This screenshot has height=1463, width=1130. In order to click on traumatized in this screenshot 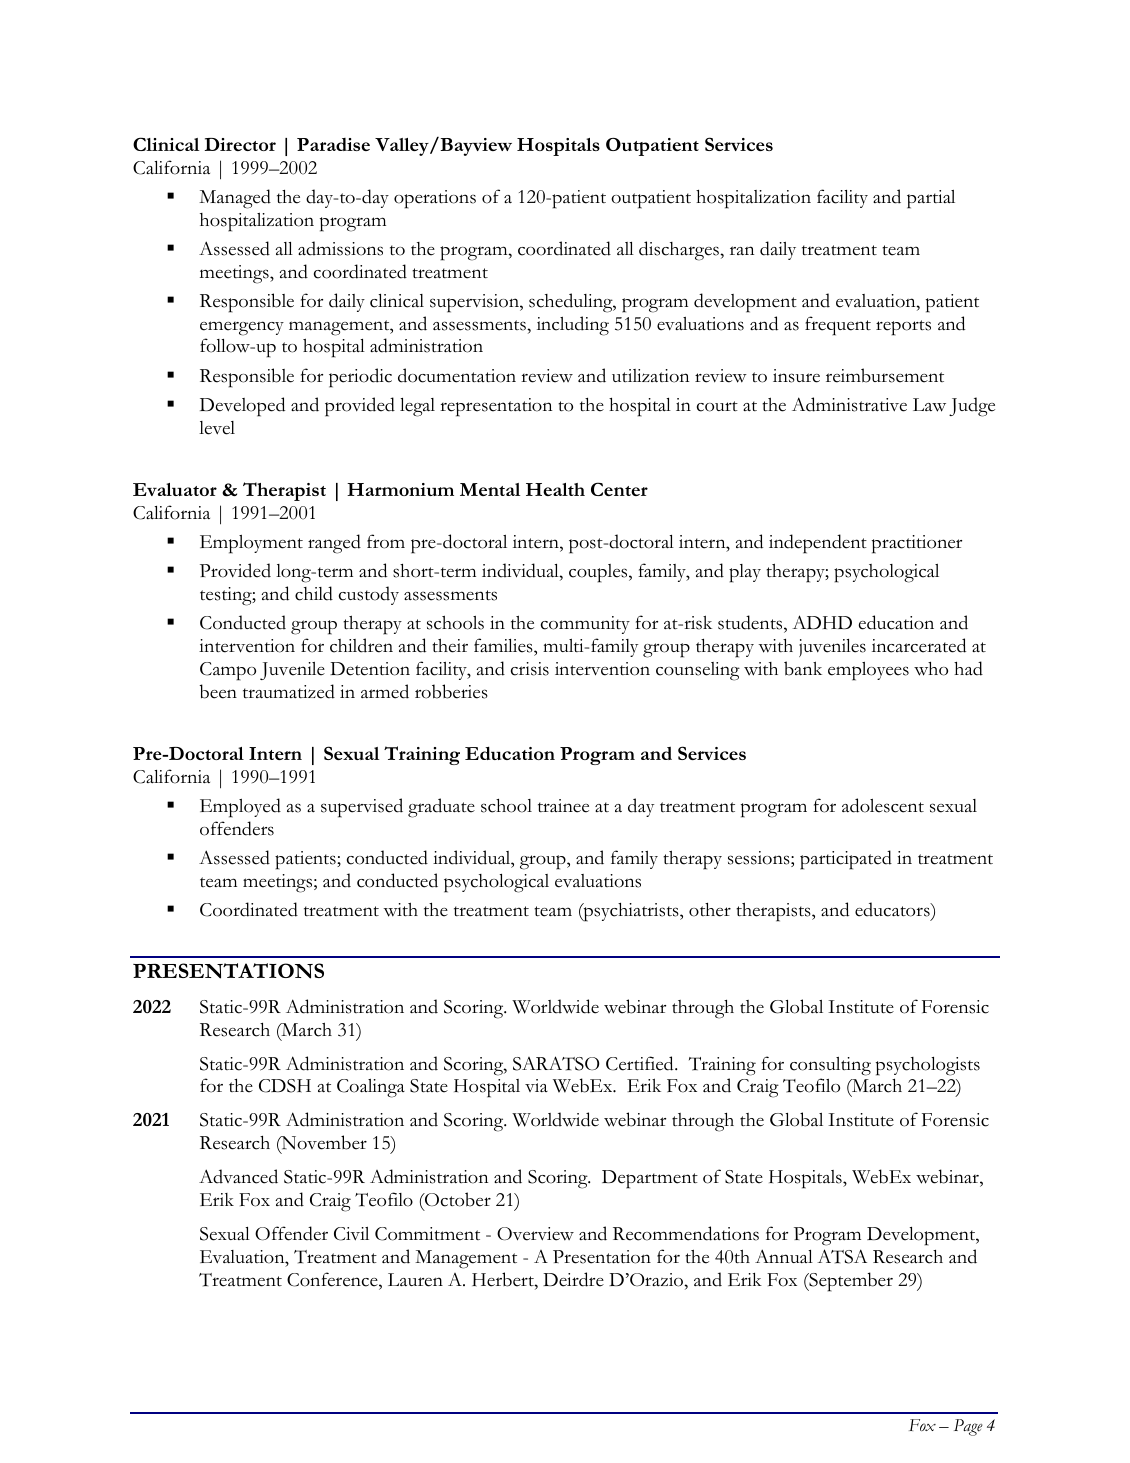, I will do `click(289, 691)`.
